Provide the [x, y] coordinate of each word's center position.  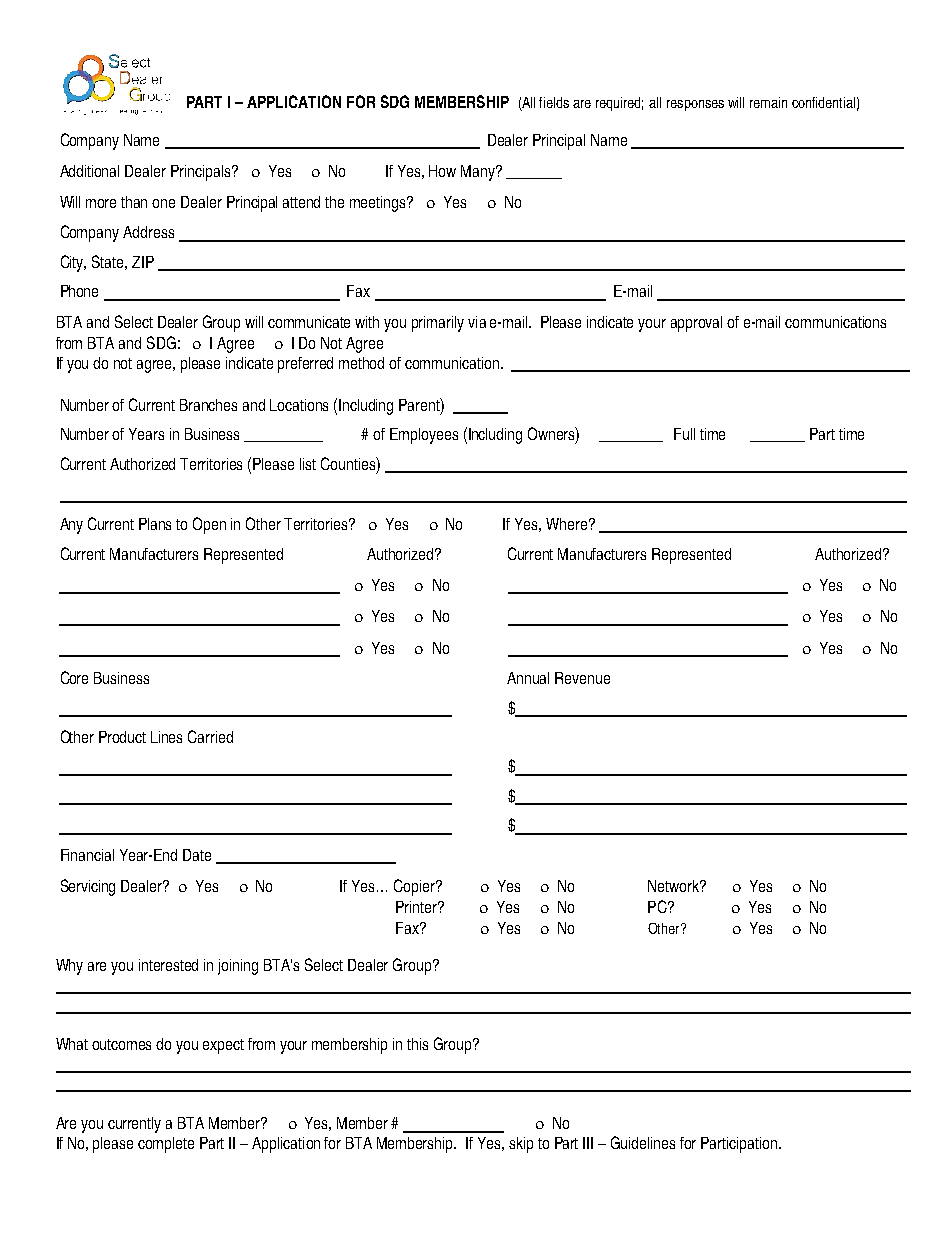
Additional [89, 171]
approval [696, 324]
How [442, 171]
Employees [424, 436]
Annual [528, 678]
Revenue [582, 678]
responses [695, 105]
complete [166, 1145]
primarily [438, 324]
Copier [415, 887]
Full [684, 434]
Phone [79, 291]
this [417, 1044]
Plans [155, 524]
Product [122, 737]
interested [168, 965]
